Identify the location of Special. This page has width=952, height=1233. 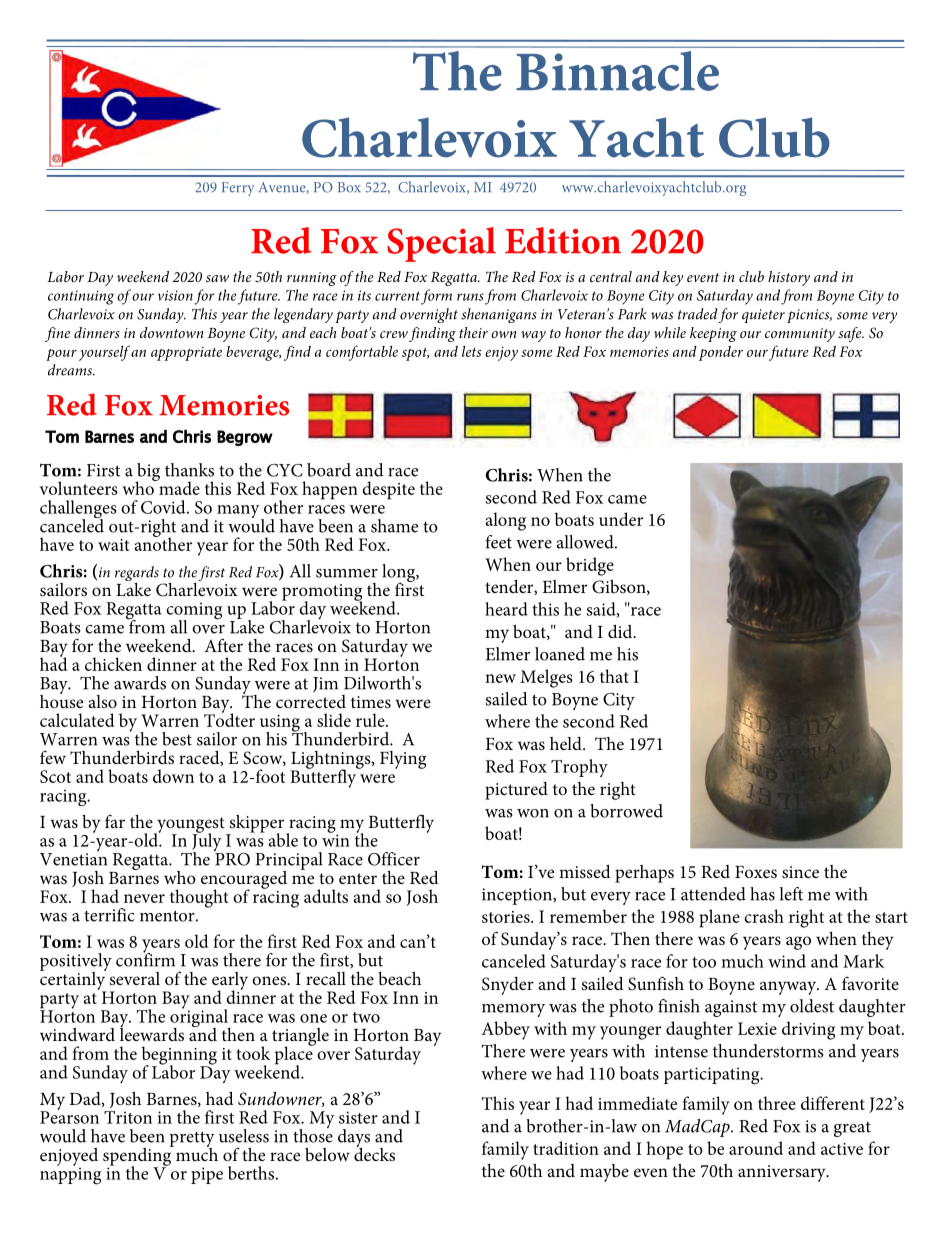
(441, 244).
